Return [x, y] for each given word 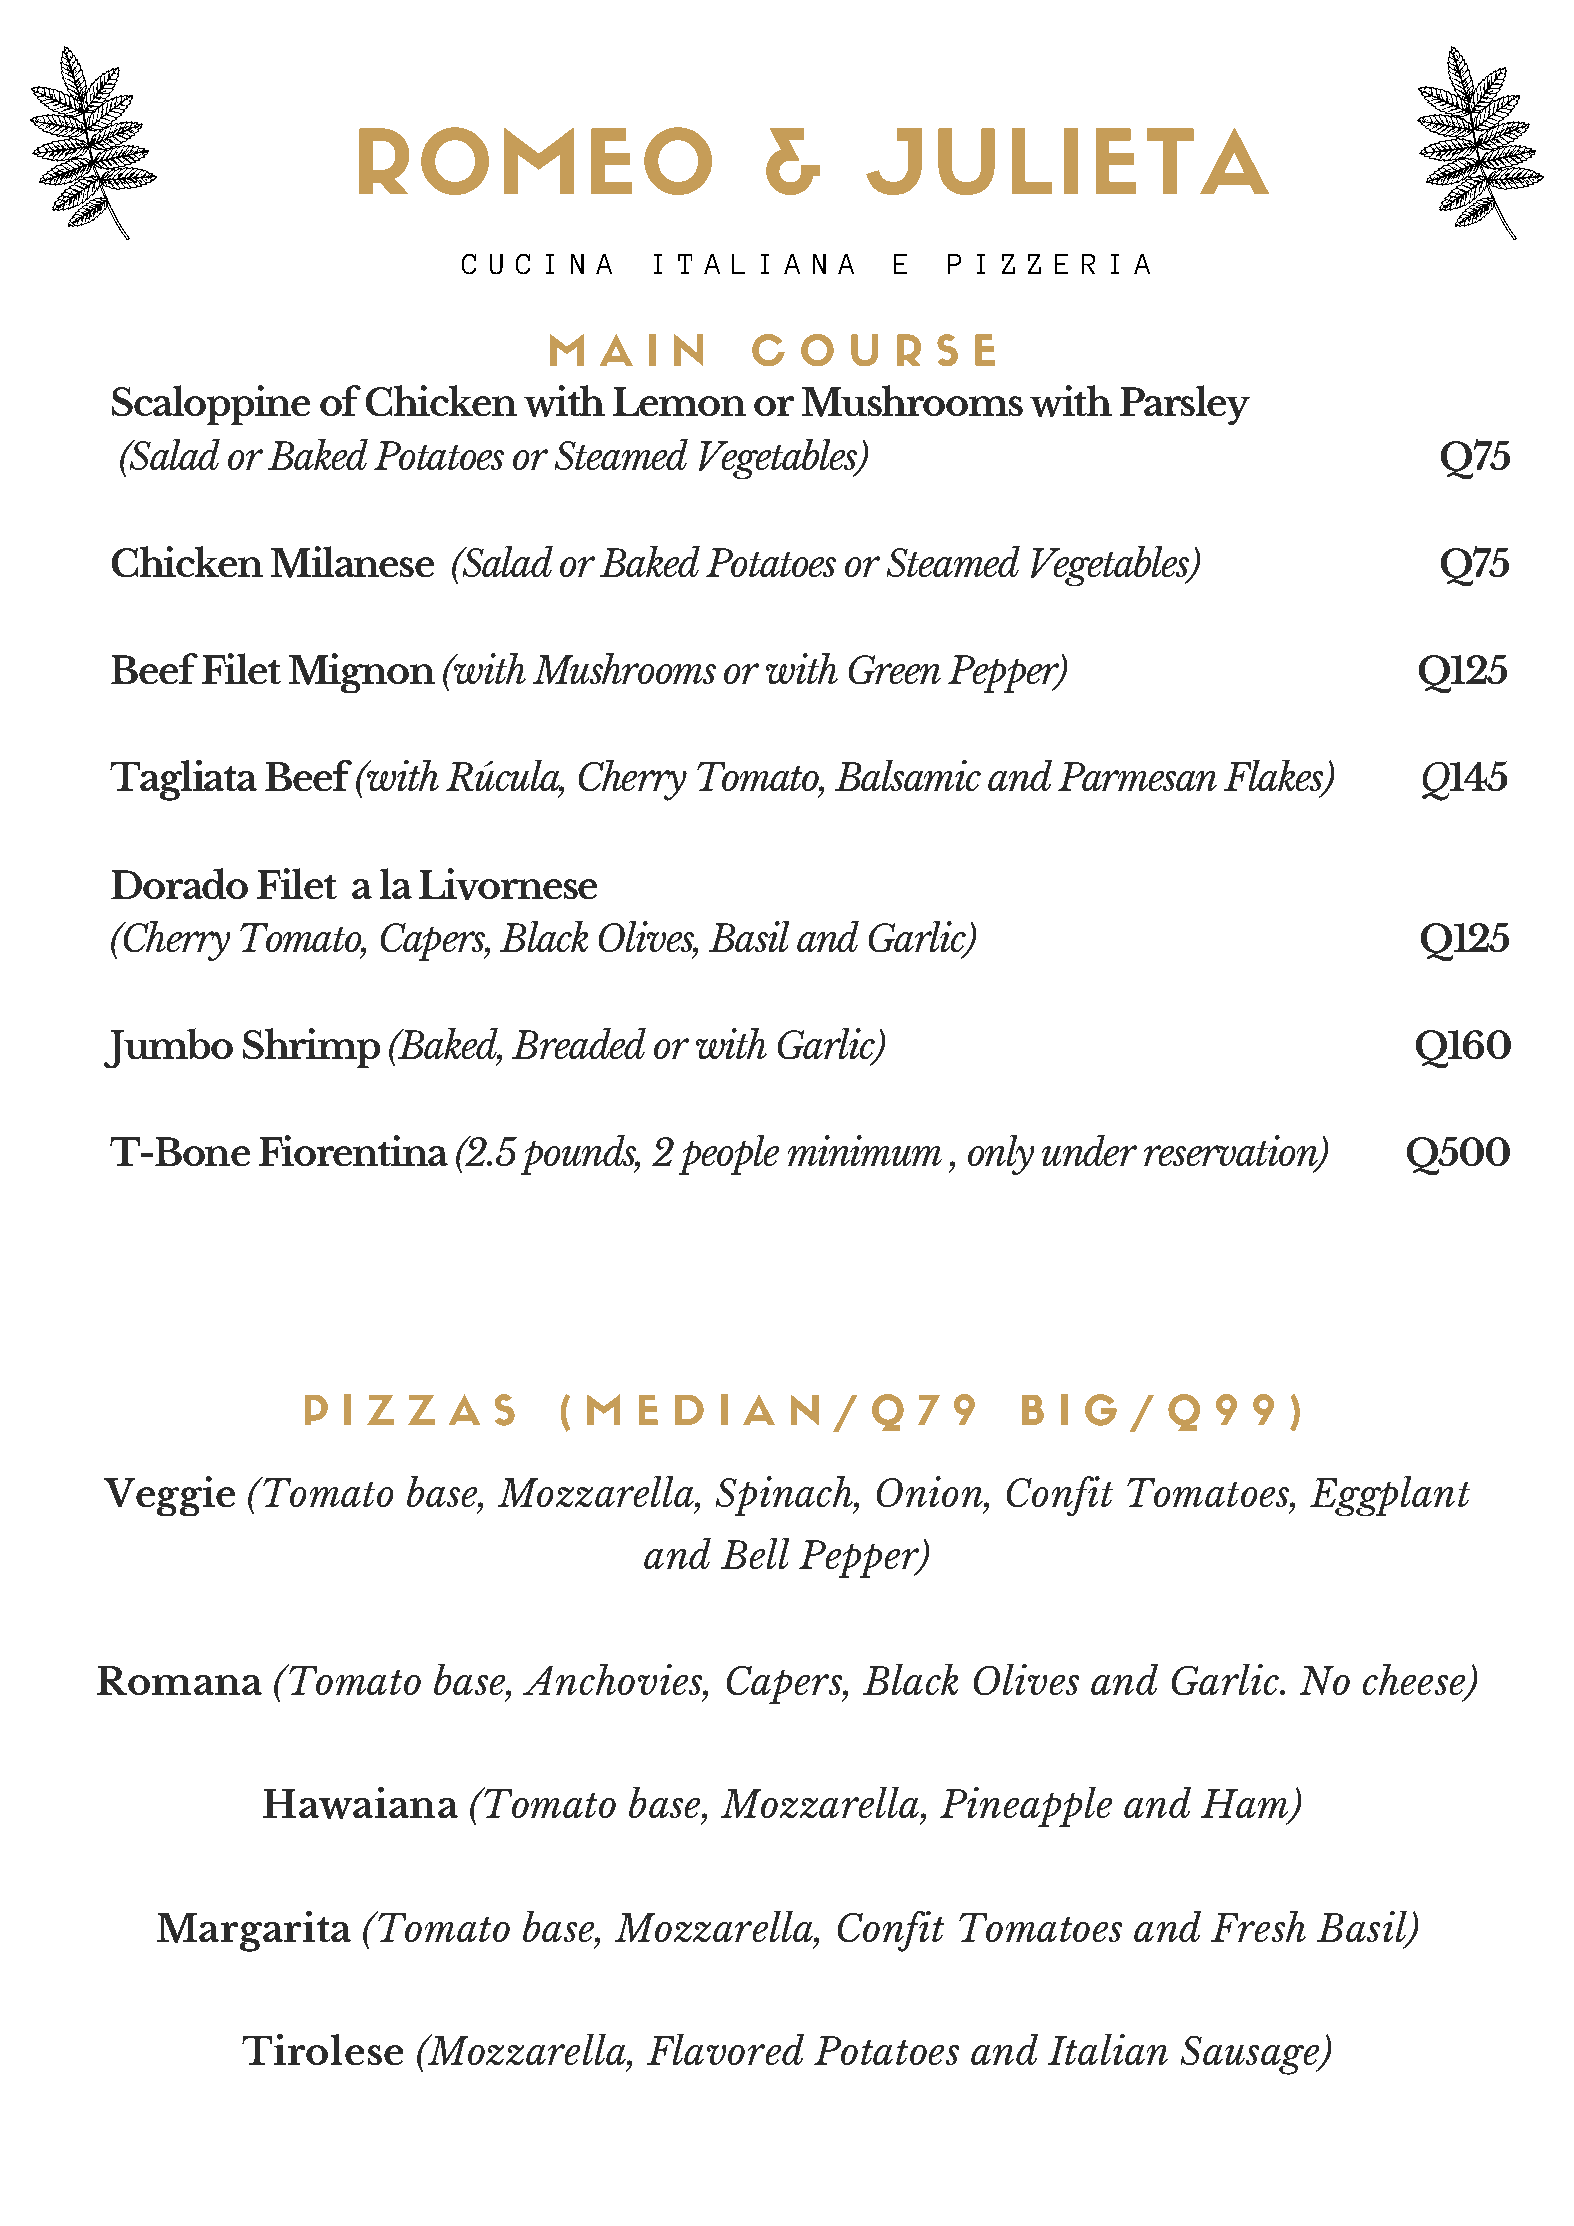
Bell [755, 1553]
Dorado [179, 883]
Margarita [254, 1931]
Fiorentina [353, 1150]
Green [895, 669]
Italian [1108, 2049]
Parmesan [1137, 776]
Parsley [1185, 405]
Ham [1246, 1805]
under [1089, 1150]
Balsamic [908, 775]
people [729, 1155]
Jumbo [168, 1048]
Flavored [725, 2049]
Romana [179, 1680]
